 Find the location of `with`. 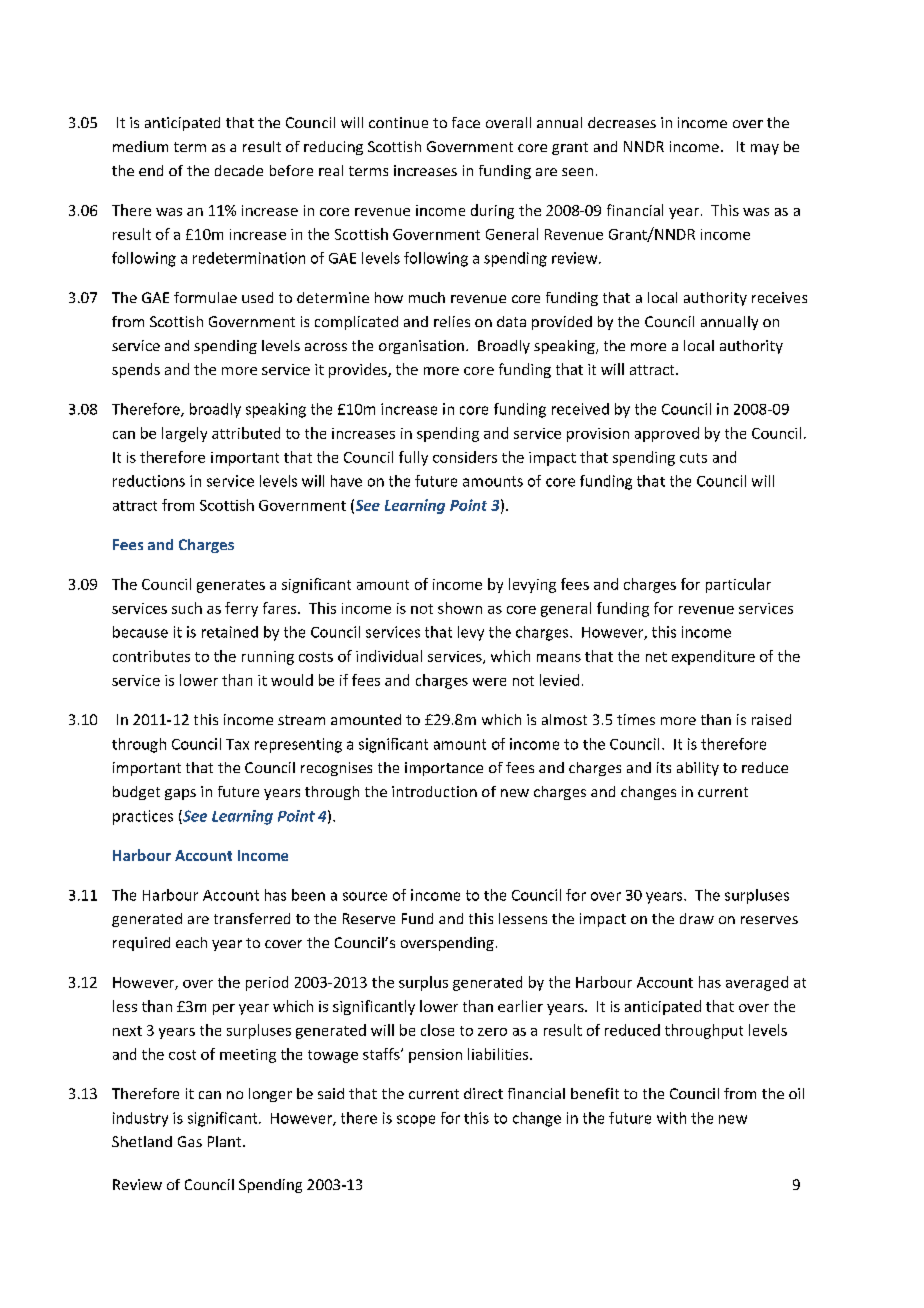

with is located at coordinates (671, 1118).
